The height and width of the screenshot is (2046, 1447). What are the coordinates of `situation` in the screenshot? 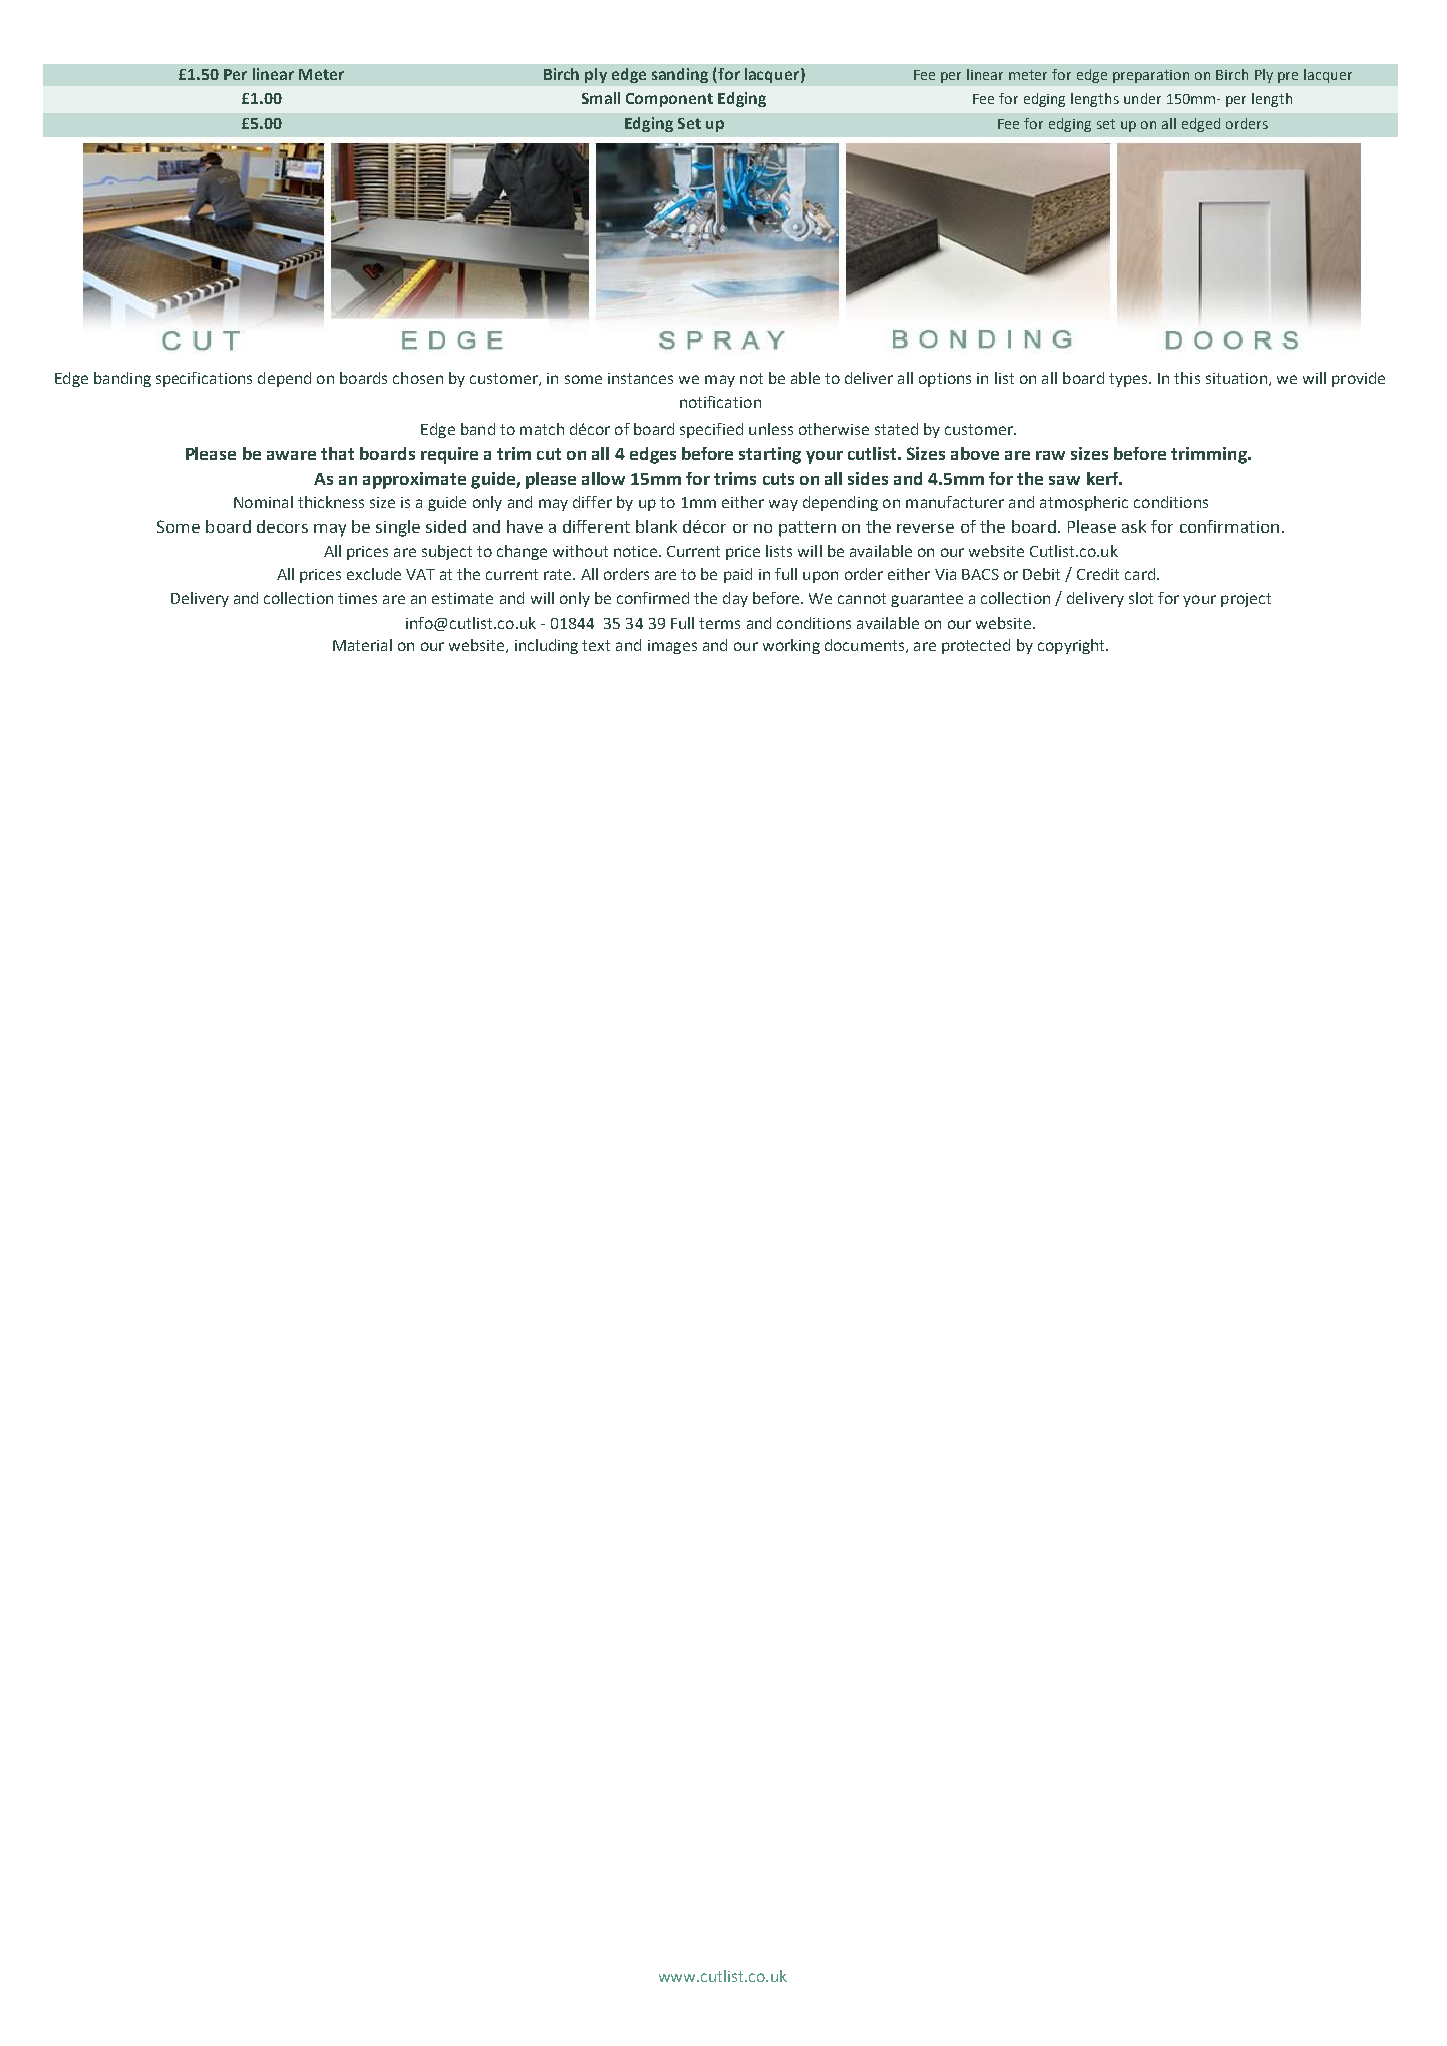 It's located at (1236, 378).
